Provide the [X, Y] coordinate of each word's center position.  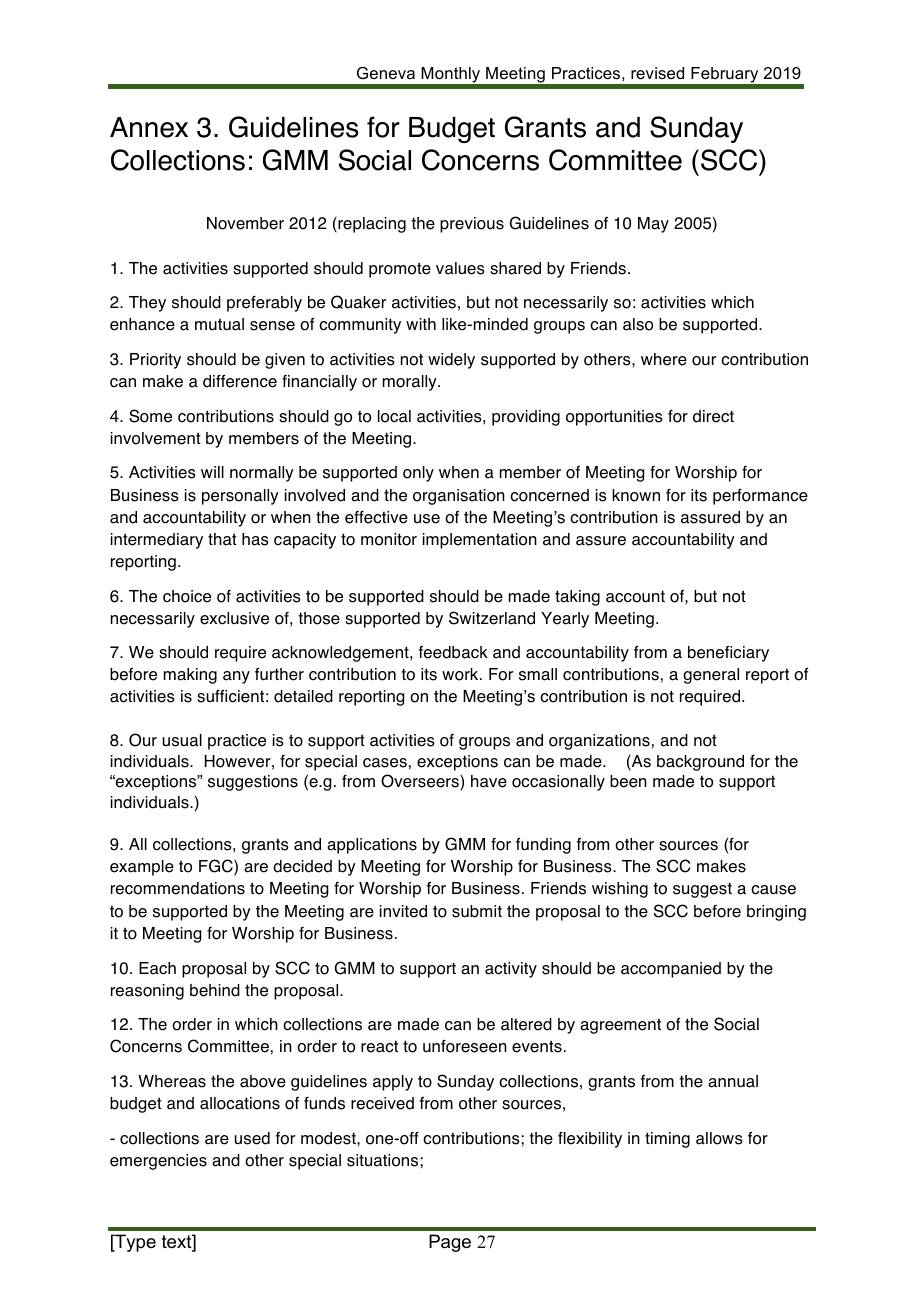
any [236, 677]
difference [240, 381]
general [711, 676]
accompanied [671, 970]
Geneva [386, 73]
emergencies [158, 1162]
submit [477, 911]
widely [451, 361]
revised [657, 73]
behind [215, 990]
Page [450, 1243]
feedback [453, 652]
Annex [149, 127]
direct [713, 416]
